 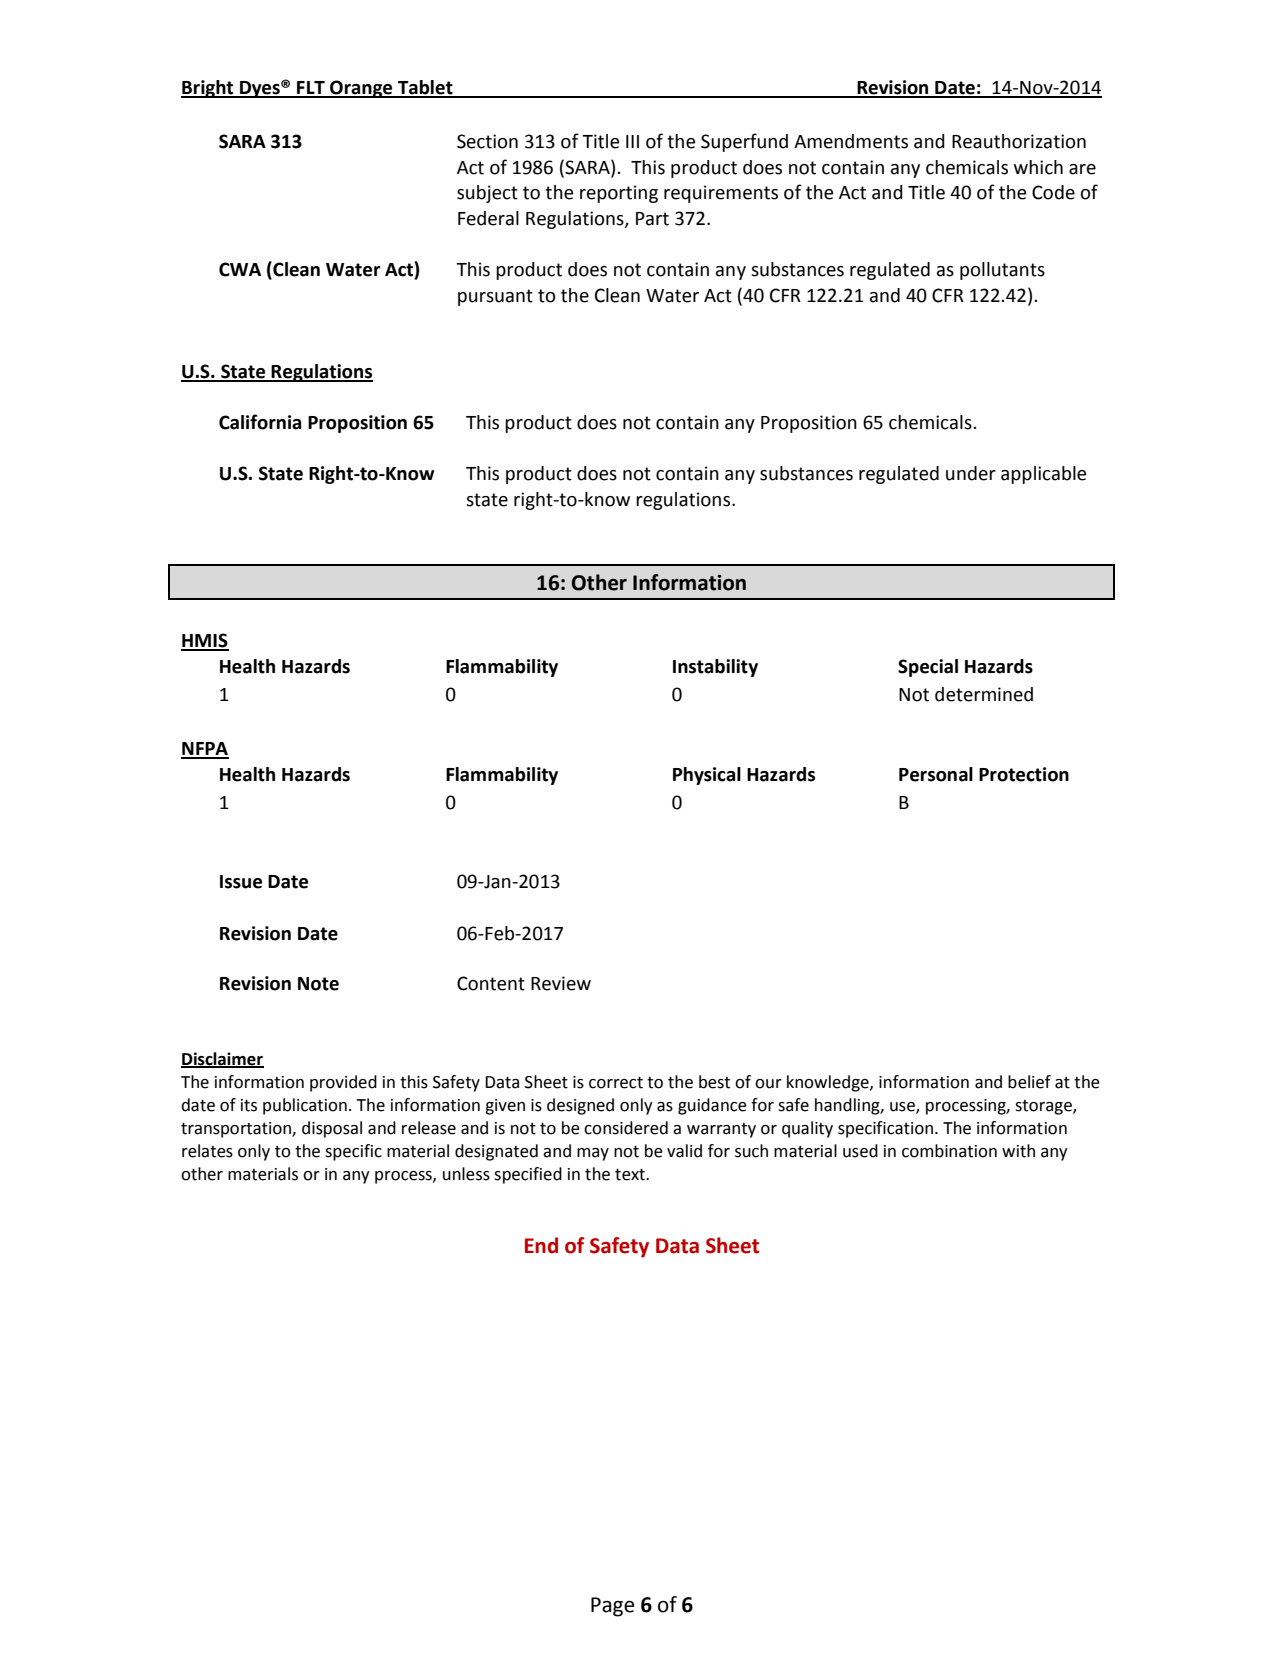 What do you see at coordinates (936, 774) in the screenshot?
I see `Personal` at bounding box center [936, 774].
